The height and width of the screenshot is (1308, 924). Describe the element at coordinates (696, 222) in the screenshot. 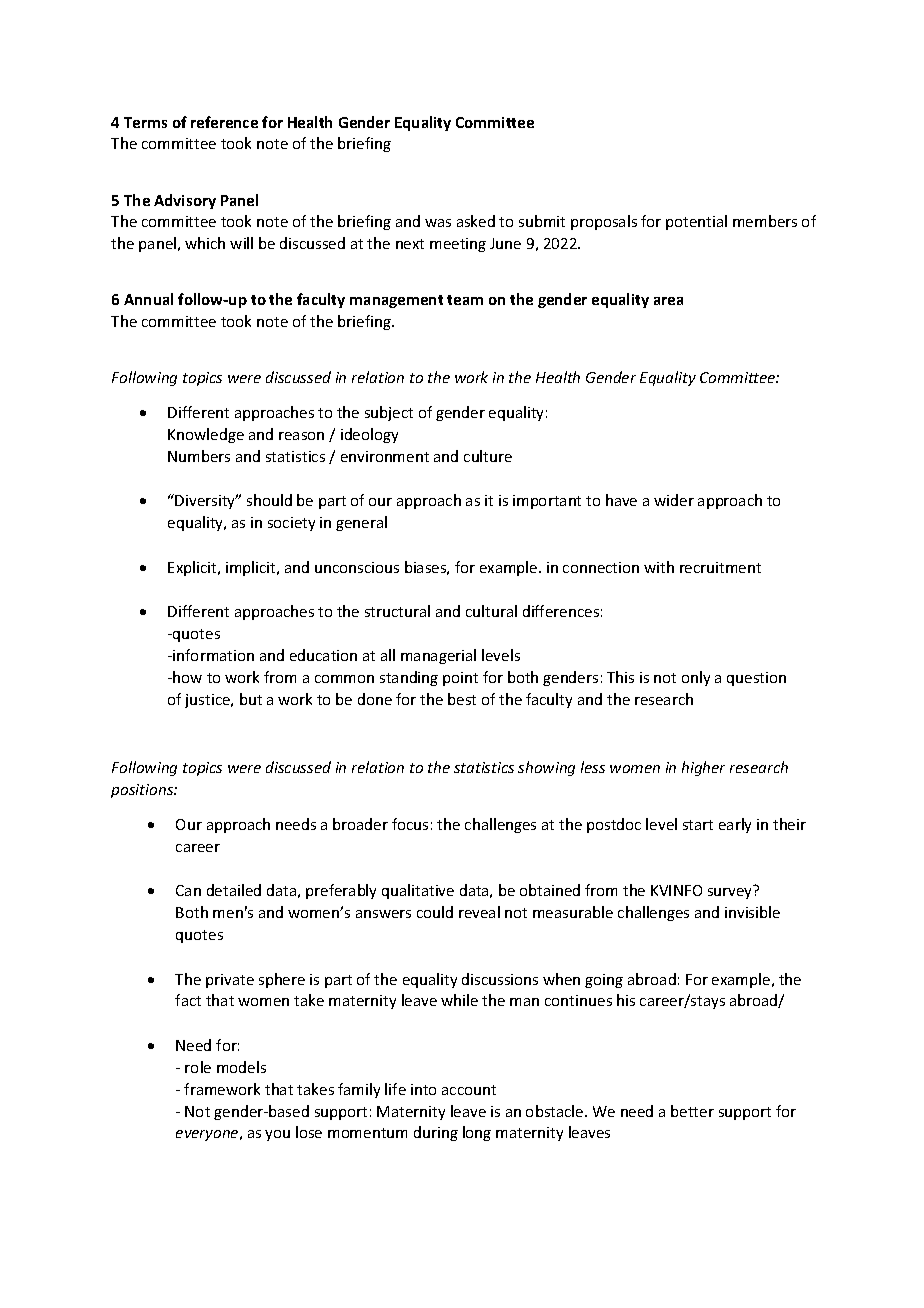

I see `potential` at that location.
